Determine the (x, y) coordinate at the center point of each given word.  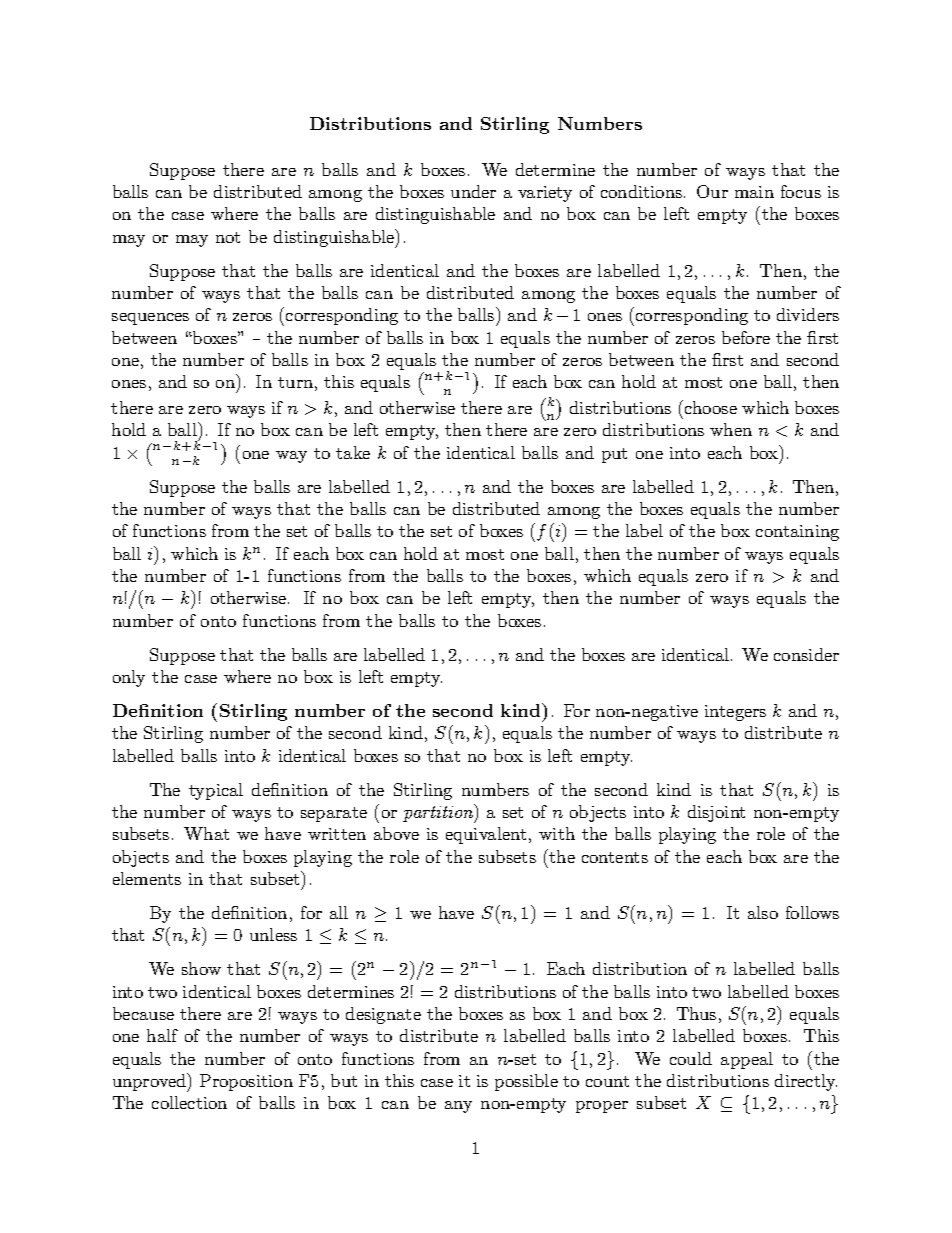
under (473, 191)
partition (439, 813)
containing (797, 533)
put (614, 455)
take (353, 452)
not (228, 237)
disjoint (716, 813)
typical (216, 791)
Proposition (246, 1082)
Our (712, 191)
